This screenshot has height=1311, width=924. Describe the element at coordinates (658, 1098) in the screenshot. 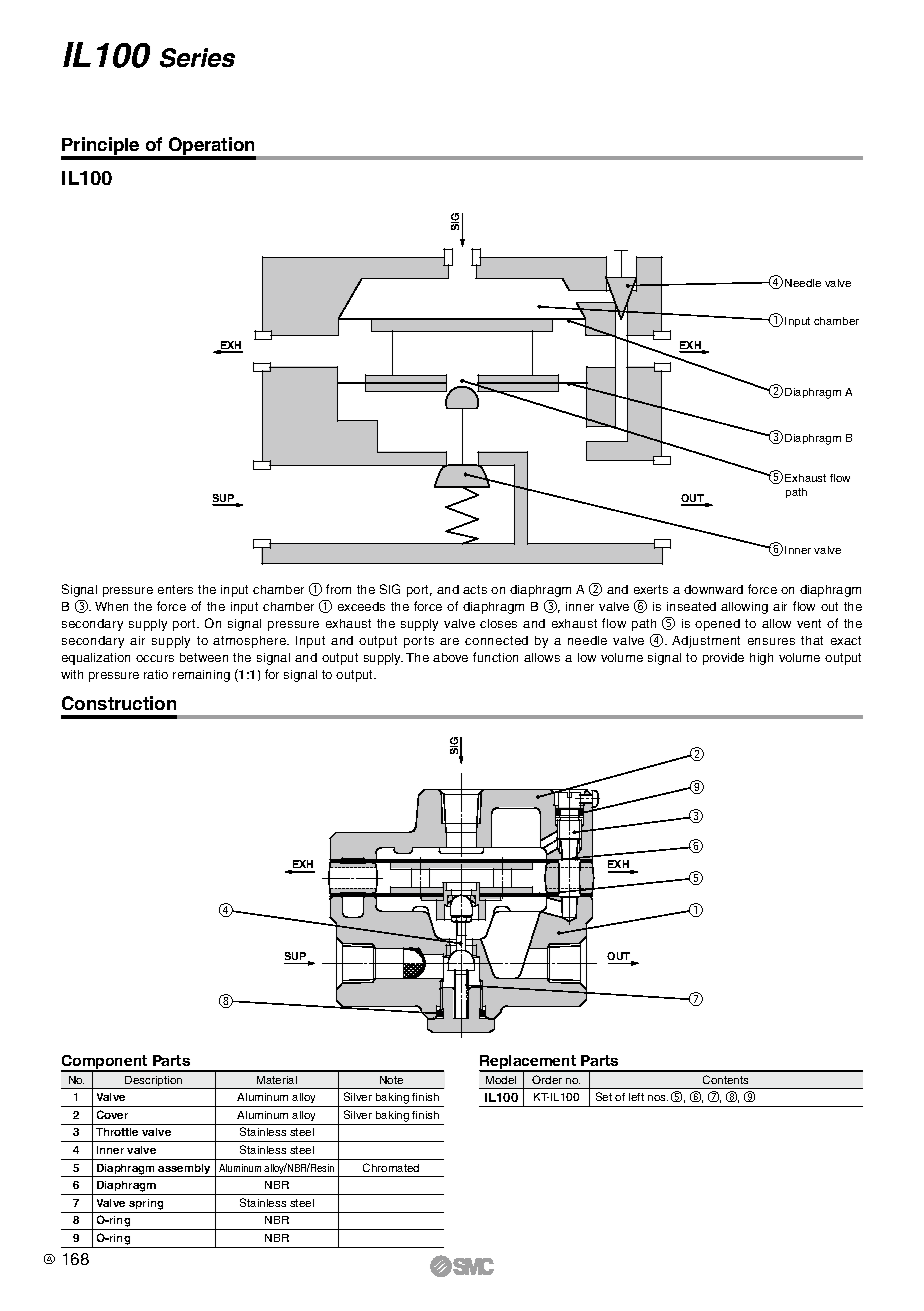

I see `nos` at that location.
